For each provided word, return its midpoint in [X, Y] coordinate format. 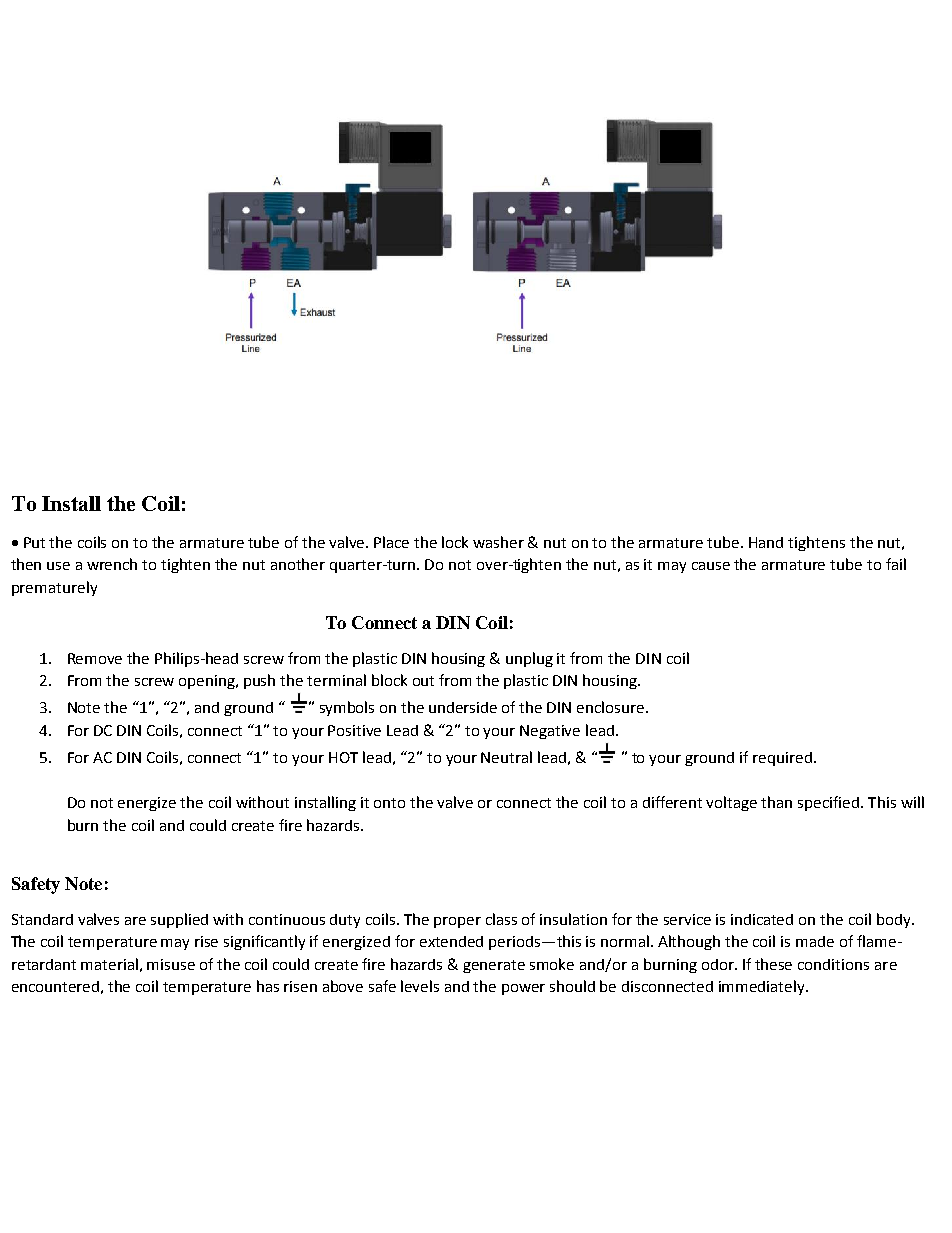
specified [830, 803]
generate [494, 966]
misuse [171, 964]
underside [463, 707]
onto [389, 803]
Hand [766, 542]
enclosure [612, 707]
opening [208, 682]
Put [34, 542]
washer [498, 542]
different [672, 802]
